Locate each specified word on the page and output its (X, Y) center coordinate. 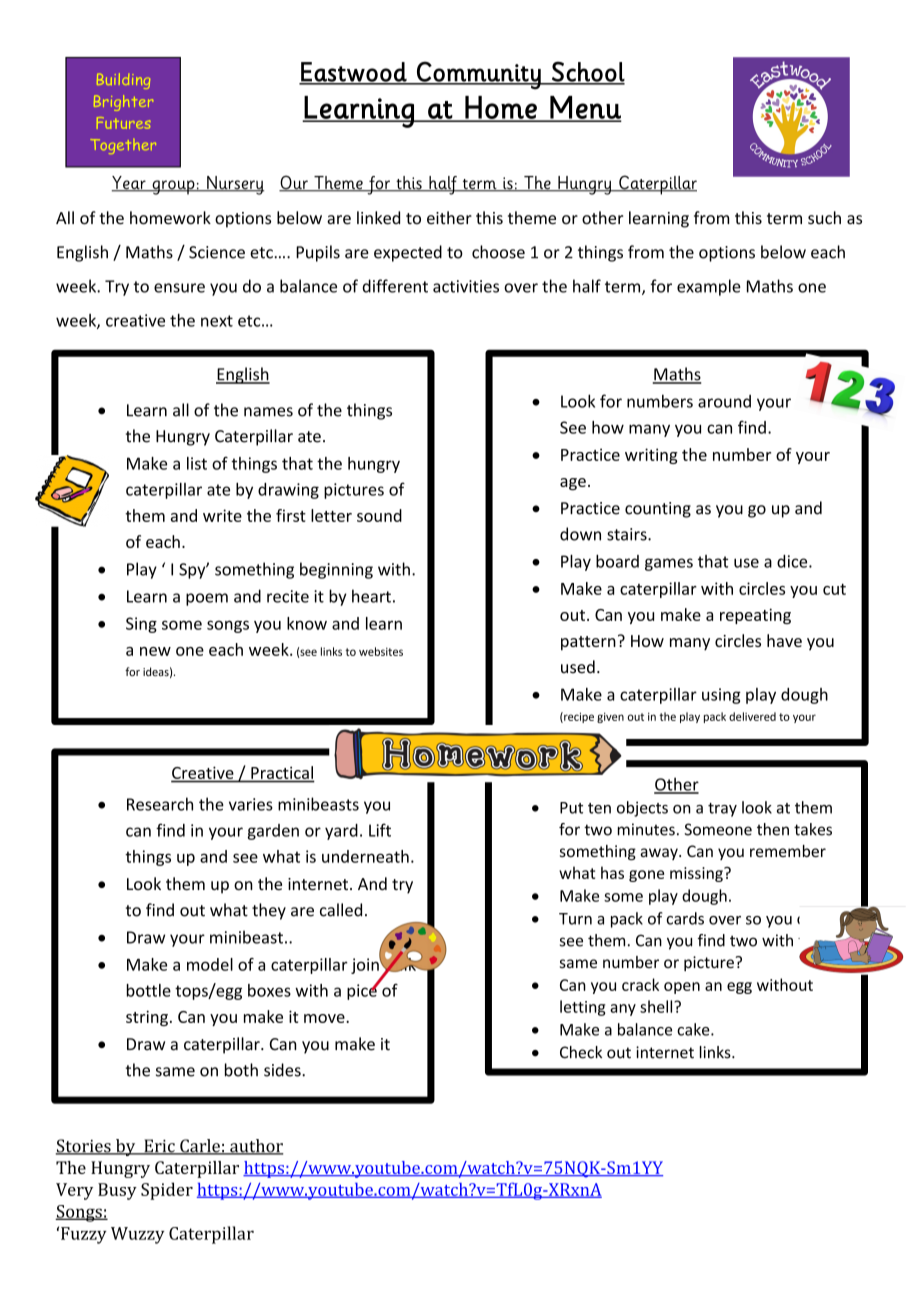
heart (371, 596)
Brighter (123, 103)
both (241, 1070)
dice (793, 561)
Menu (584, 108)
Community (479, 75)
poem (207, 599)
